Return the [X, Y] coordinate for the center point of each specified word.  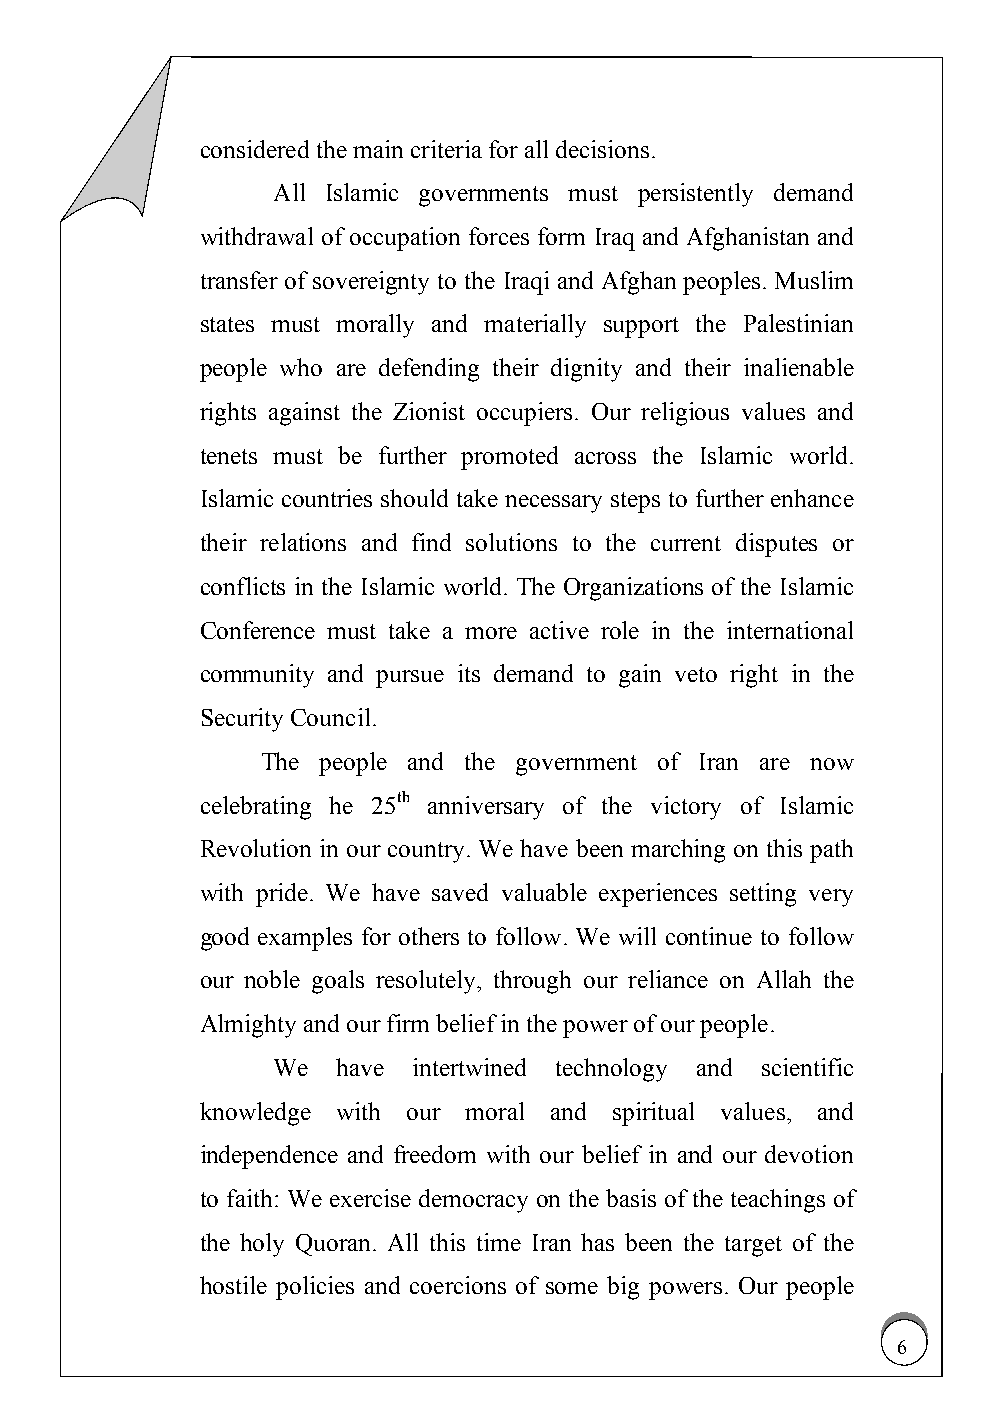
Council [330, 717]
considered [255, 149]
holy [262, 1245]
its [469, 673]
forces [499, 236]
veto [696, 674]
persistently [695, 195]
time [499, 1242]
